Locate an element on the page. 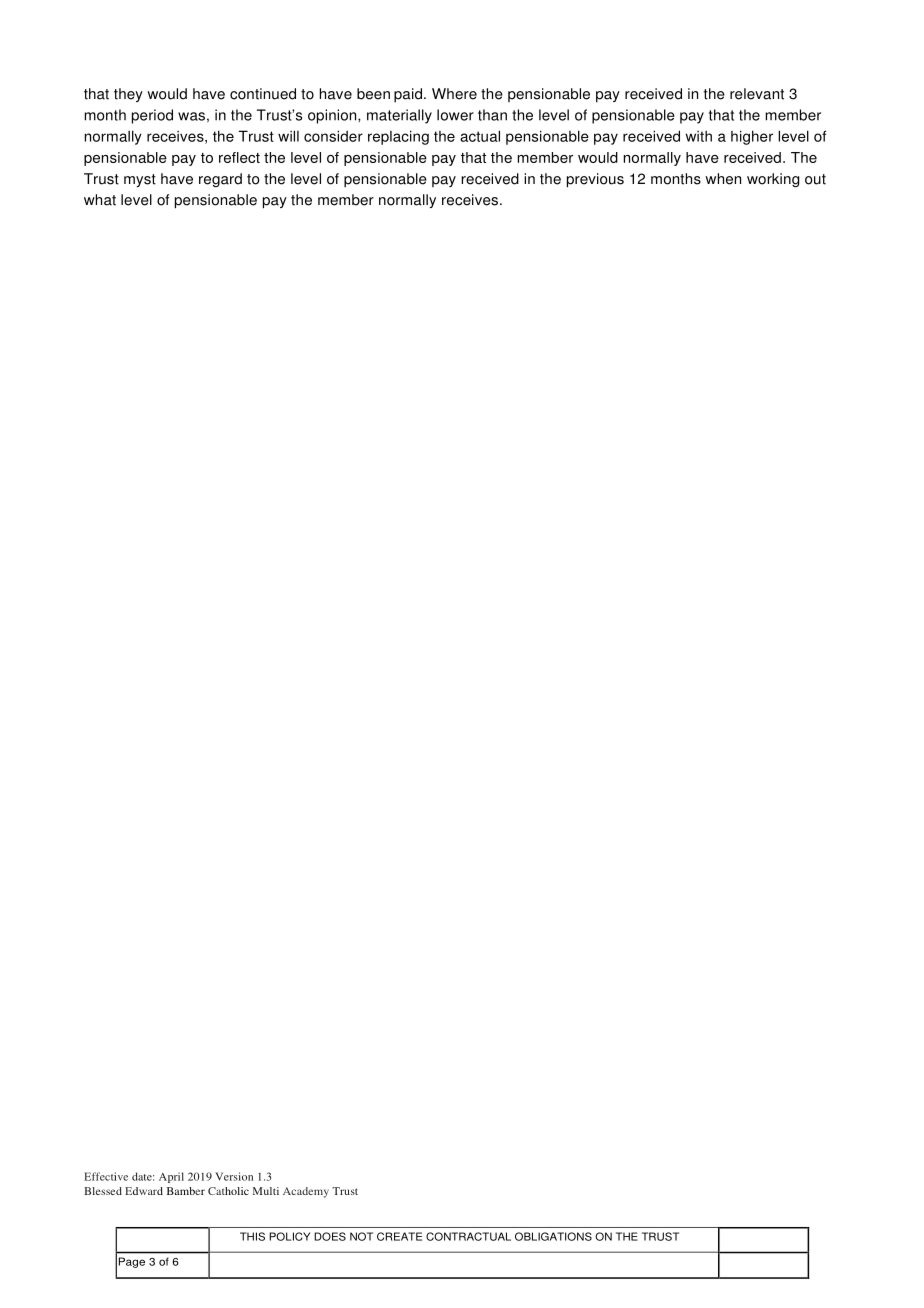 The width and height of the image is (924, 1308). CREATE is located at coordinates (399, 1236).
